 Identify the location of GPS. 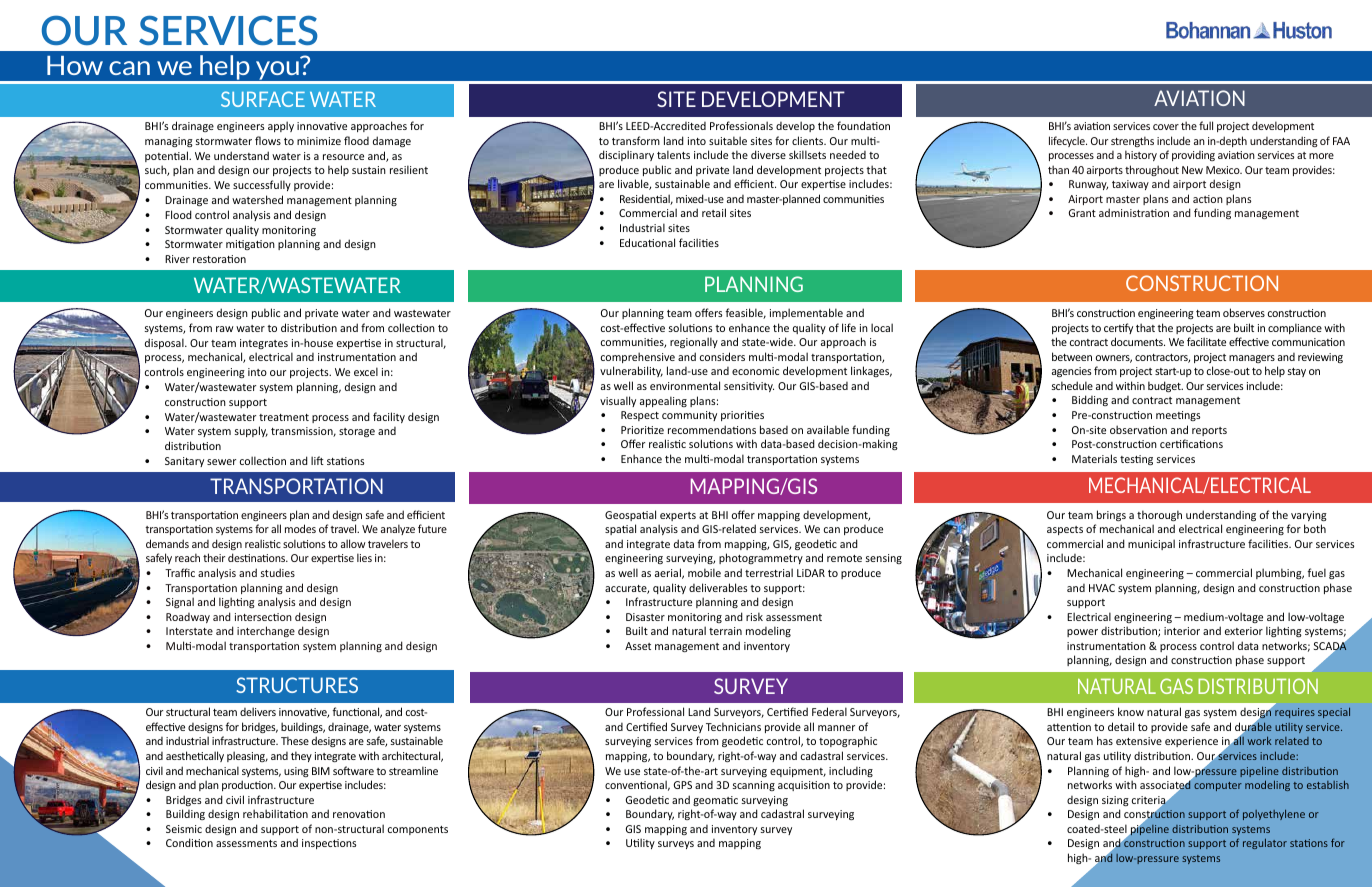
(683, 785).
